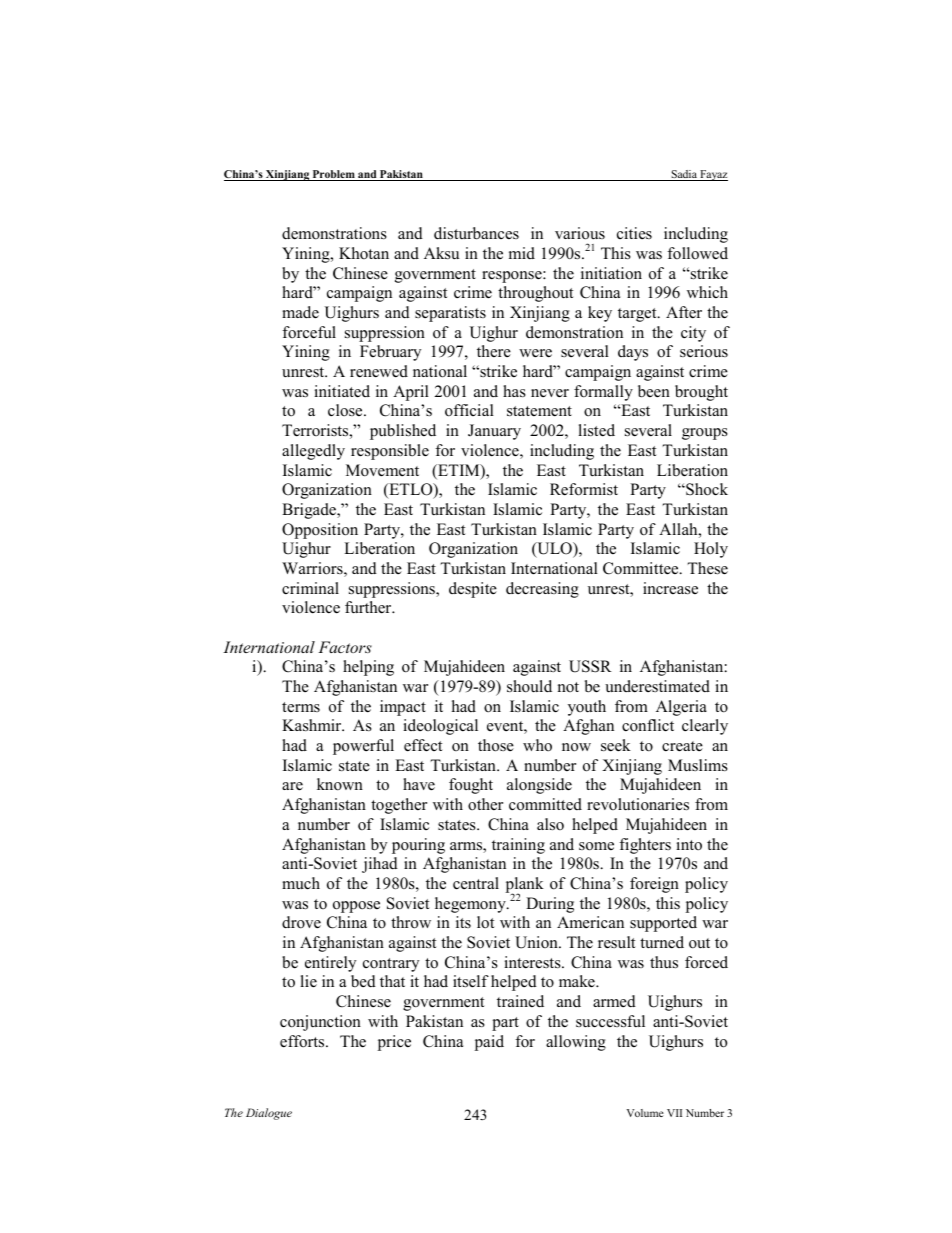 Image resolution: width=952 pixels, height=1233 pixels. Describe the element at coordinates (489, 1043) in the screenshot. I see `paid` at that location.
